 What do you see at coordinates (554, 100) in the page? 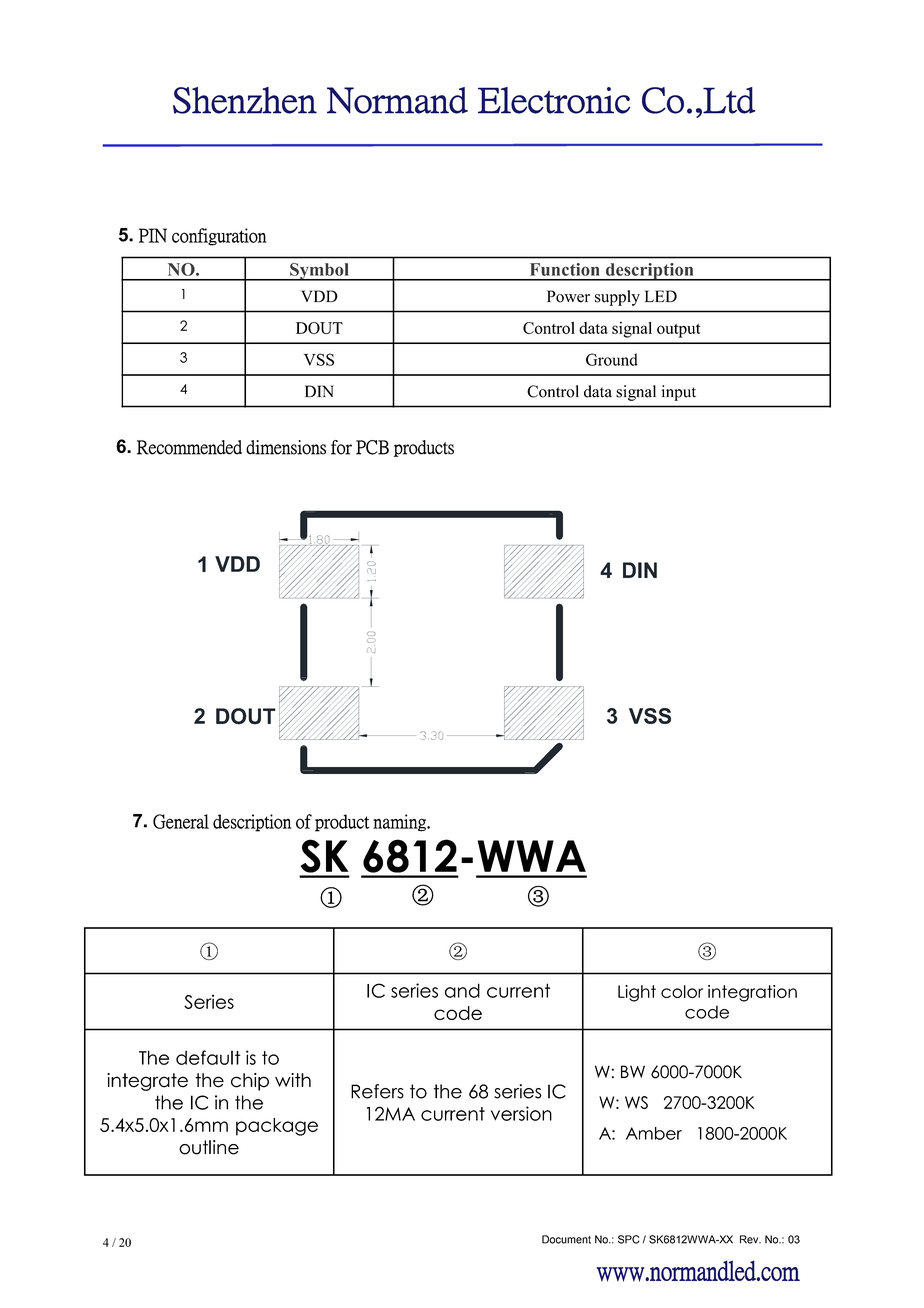
I see `Electronic` at bounding box center [554, 100].
